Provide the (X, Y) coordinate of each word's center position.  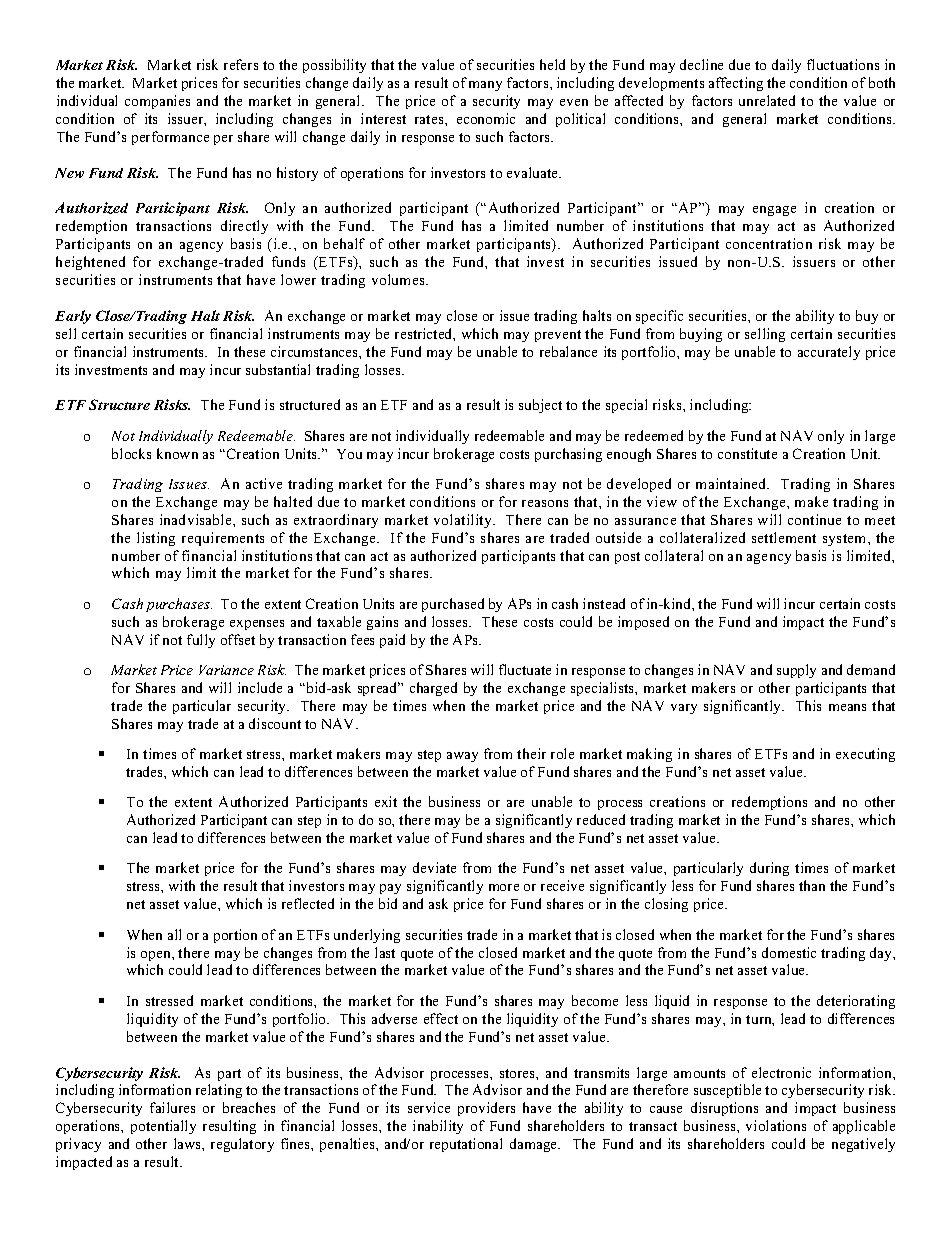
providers (486, 1109)
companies (157, 102)
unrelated (767, 100)
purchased (453, 605)
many (485, 86)
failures (172, 1107)
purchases (179, 605)
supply (796, 671)
